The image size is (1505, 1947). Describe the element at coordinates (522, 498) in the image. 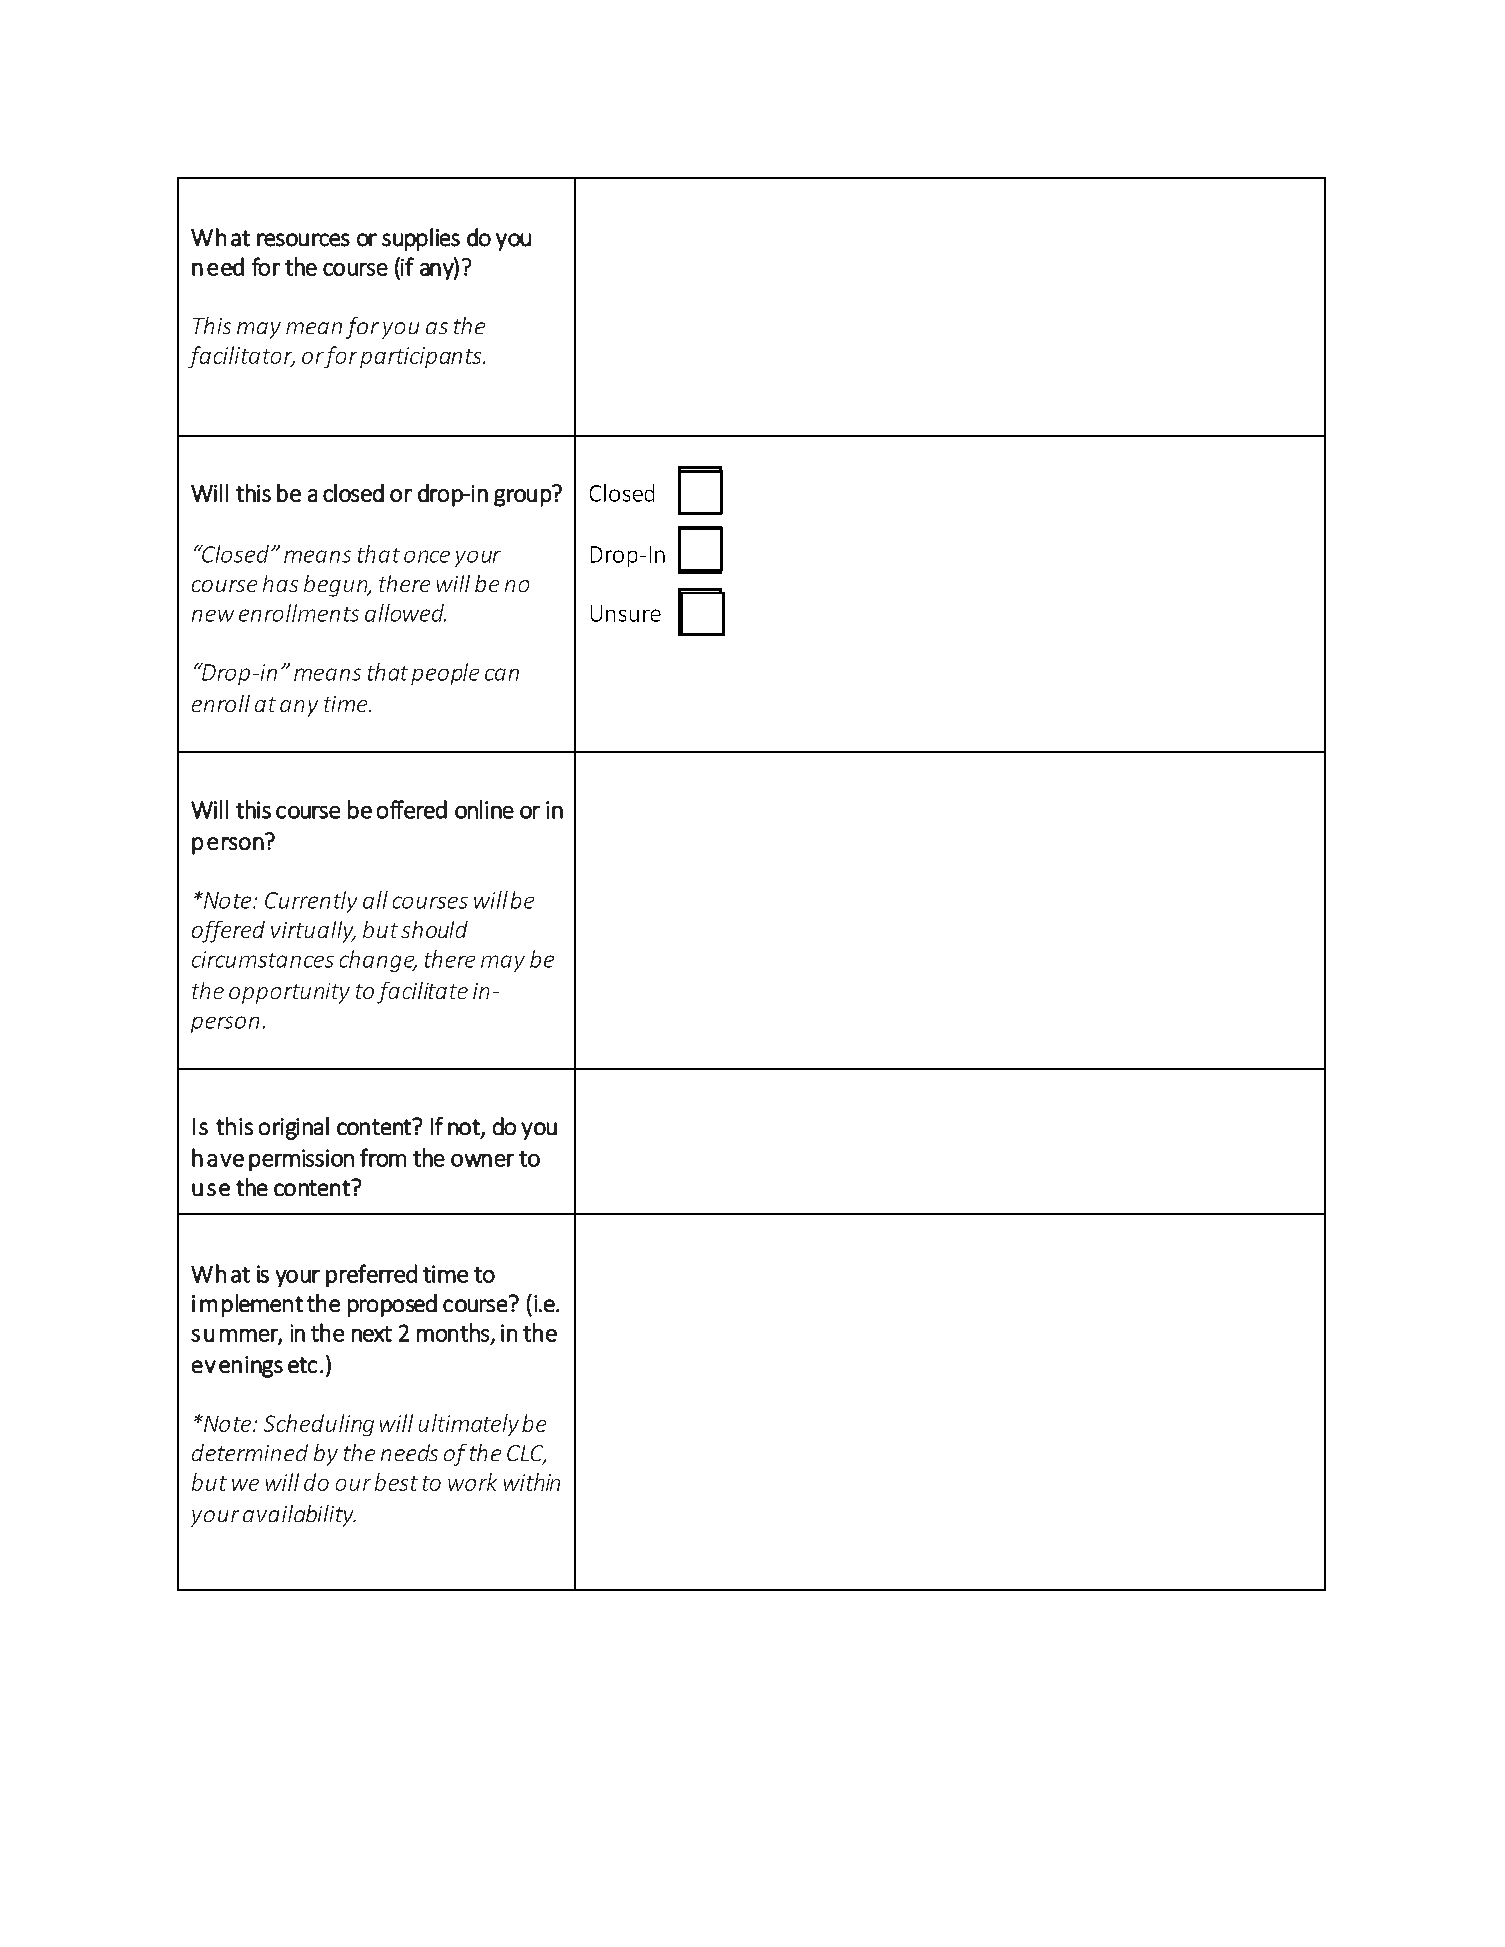

I see `group` at that location.
